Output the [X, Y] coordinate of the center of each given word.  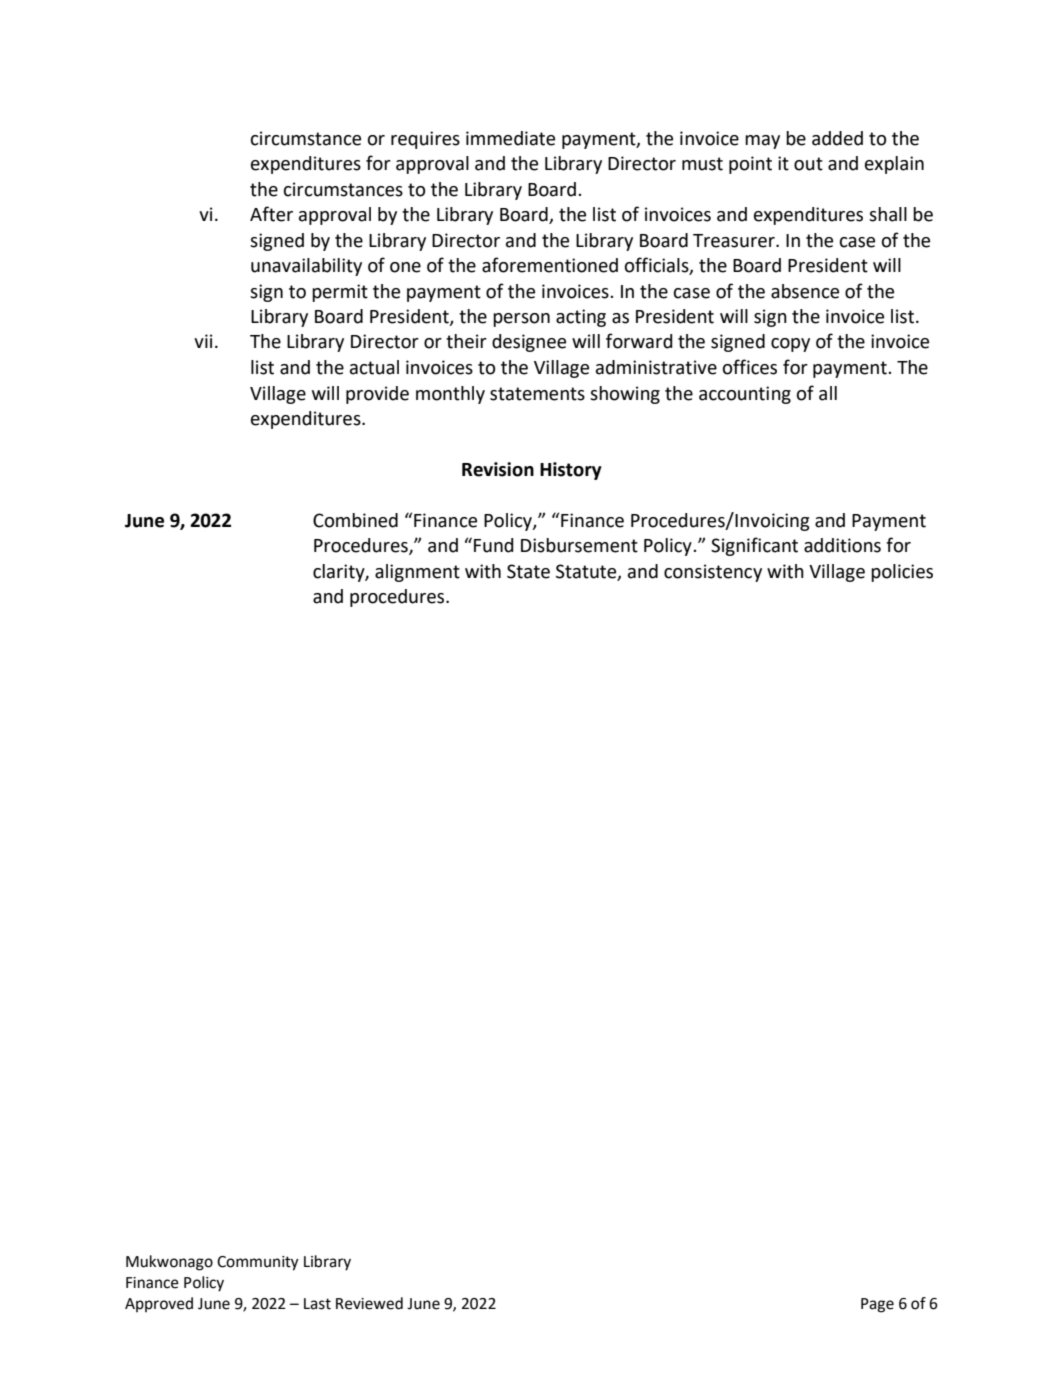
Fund [494, 545]
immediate [510, 138]
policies [902, 573]
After [271, 214]
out [808, 164]
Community [258, 1263]
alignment [417, 573]
